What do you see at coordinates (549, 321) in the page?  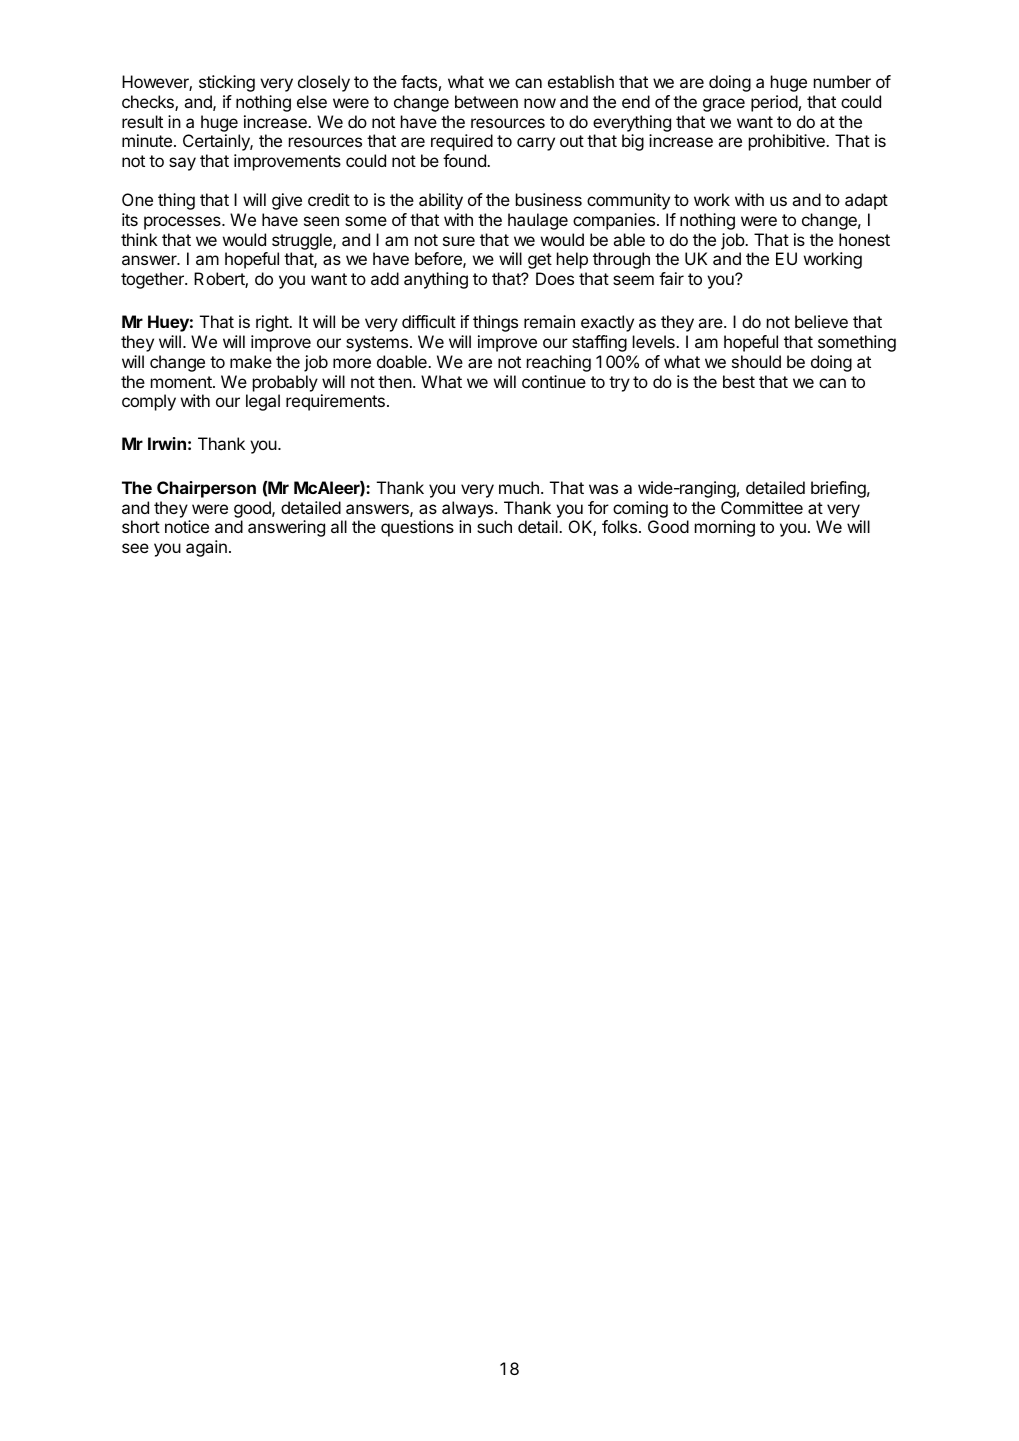 I see `remain` at bounding box center [549, 321].
